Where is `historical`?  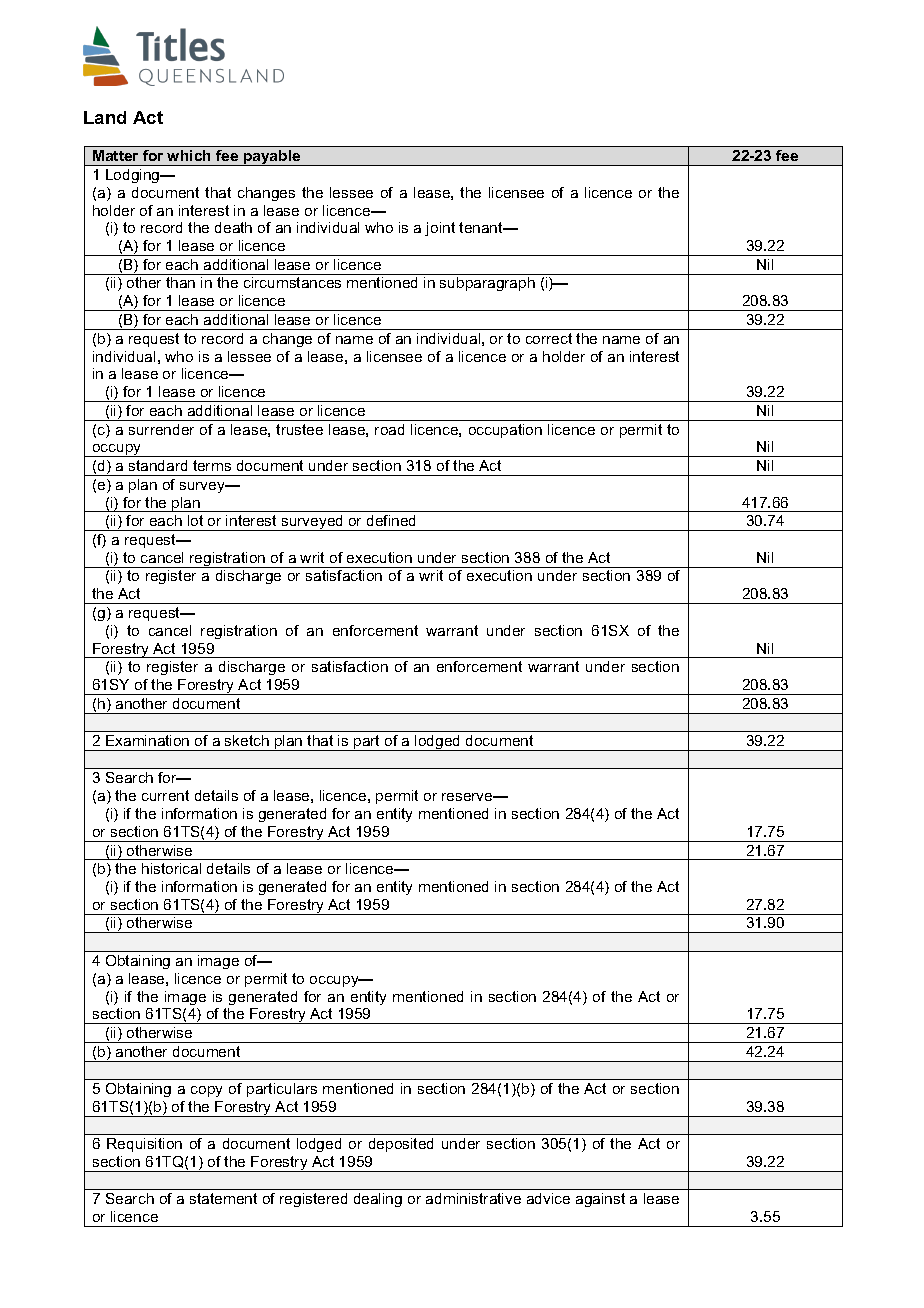
historical is located at coordinates (171, 868).
